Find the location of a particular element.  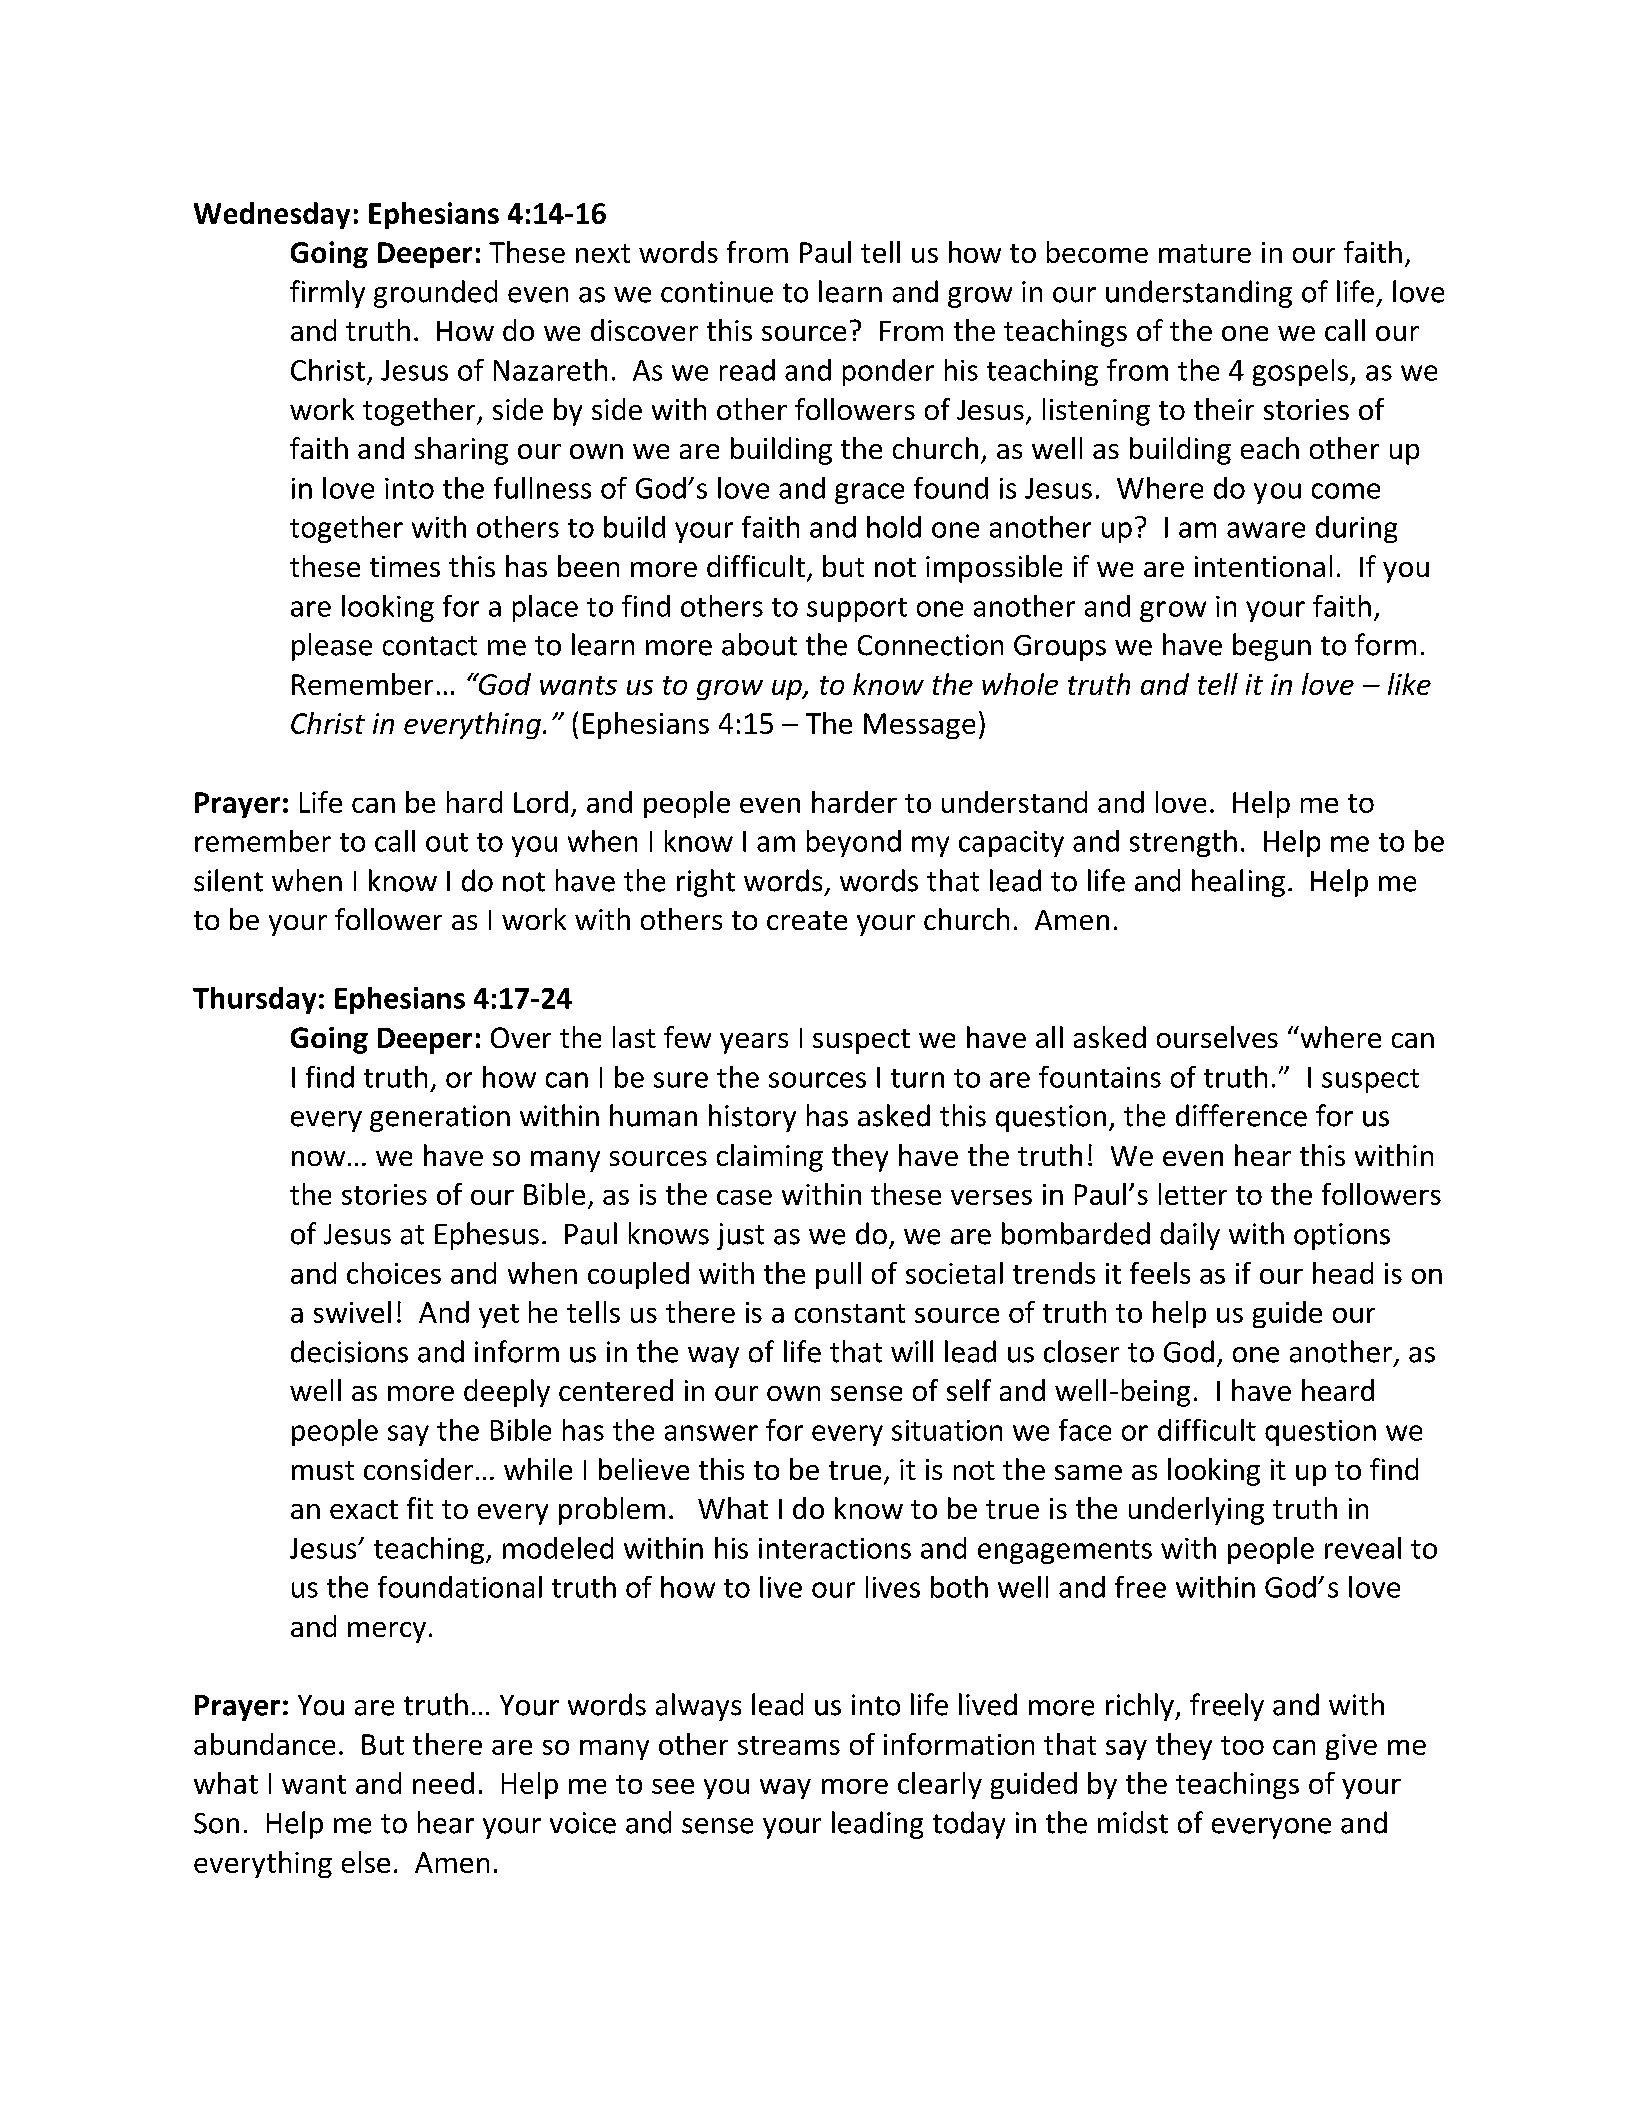

swivel is located at coordinates (352, 1312).
